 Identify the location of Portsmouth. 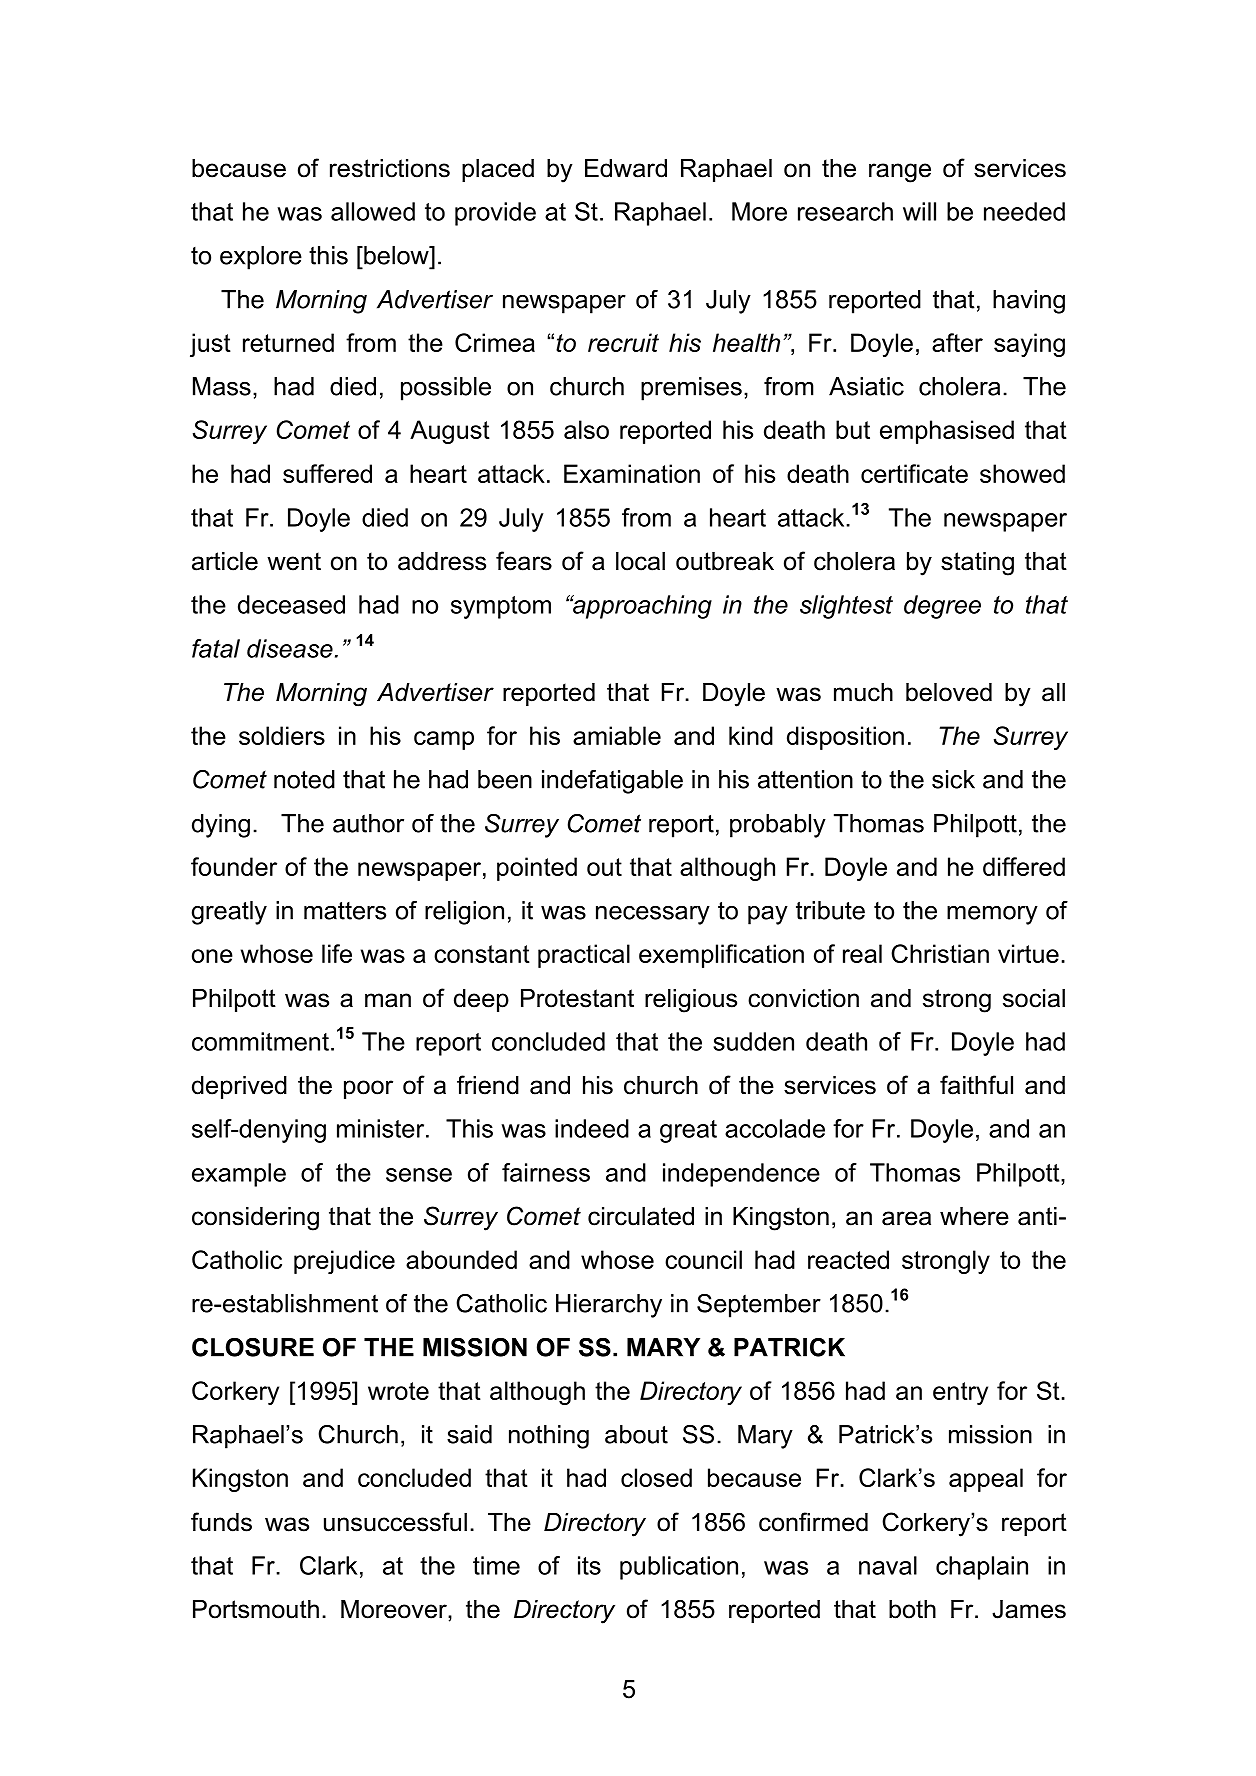
(256, 1609).
